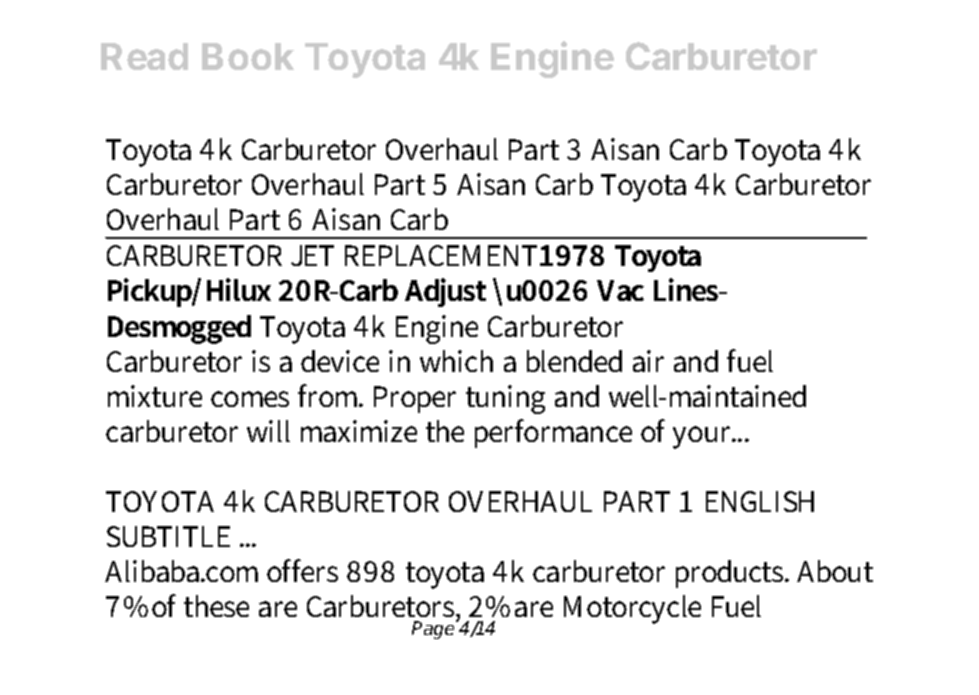  I want to click on Book, so click(248, 56).
